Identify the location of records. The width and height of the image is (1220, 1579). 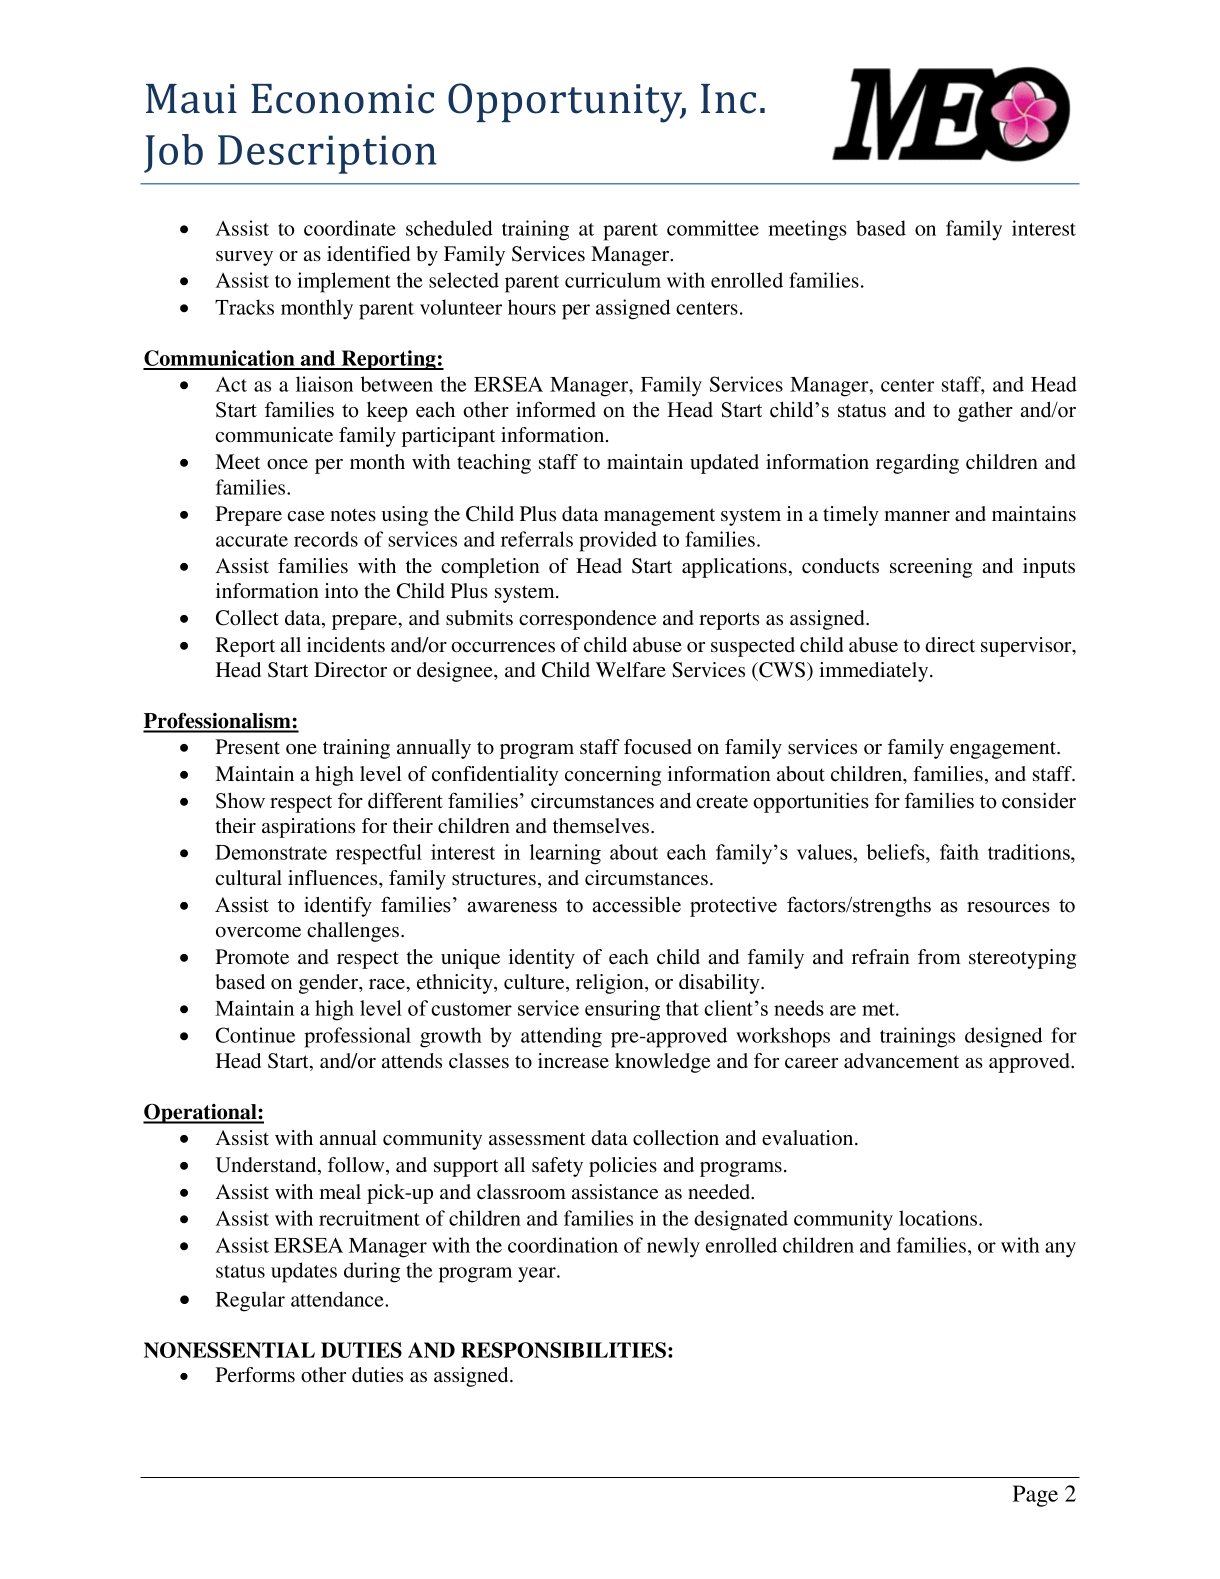
(326, 539).
